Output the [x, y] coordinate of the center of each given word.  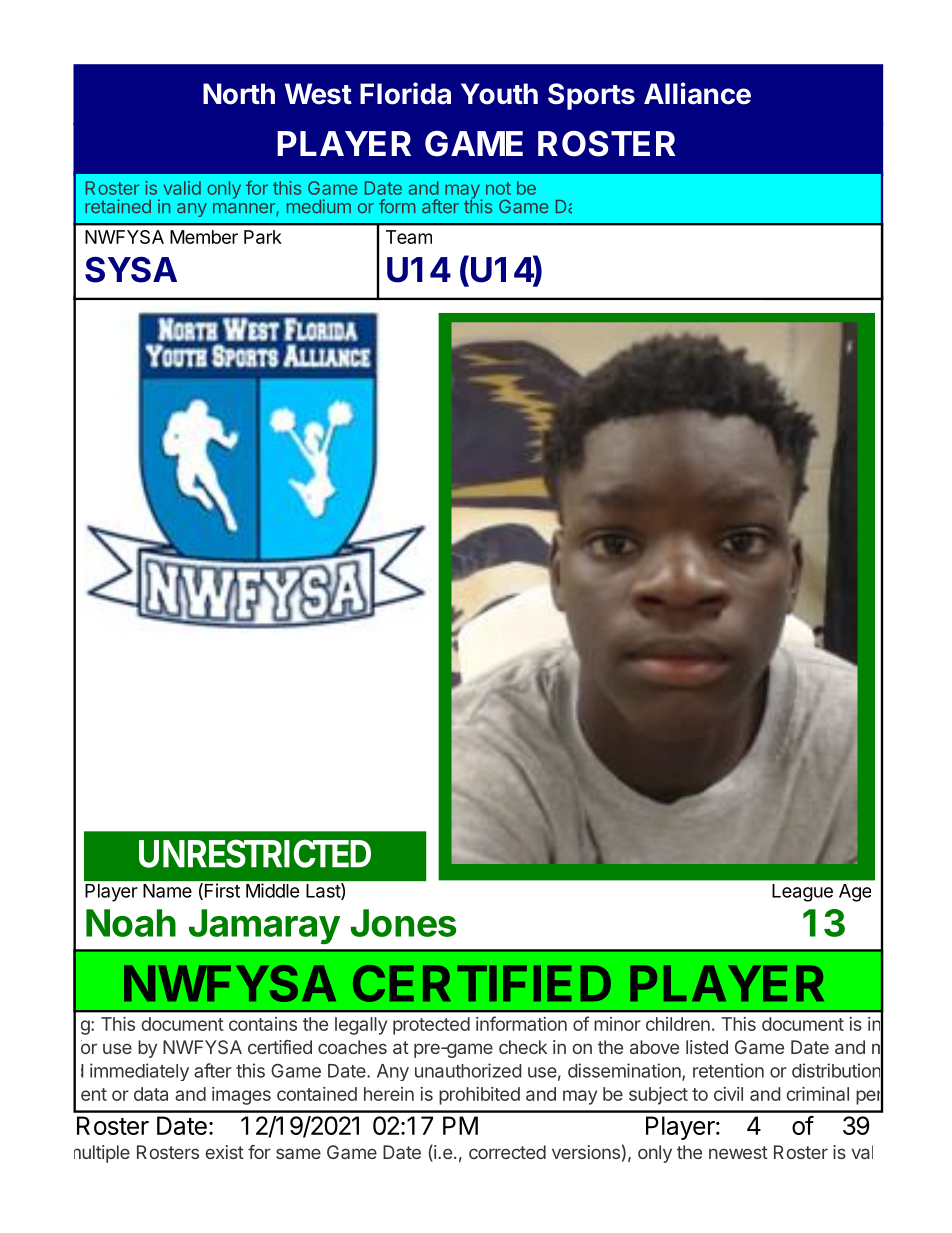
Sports [591, 96]
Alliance [697, 93]
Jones [403, 923]
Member [204, 237]
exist [225, 1152]
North [239, 94]
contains [263, 1024]
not [498, 188]
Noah [131, 923]
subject [658, 1096]
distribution [836, 1070]
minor [617, 1024]
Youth [499, 94]
